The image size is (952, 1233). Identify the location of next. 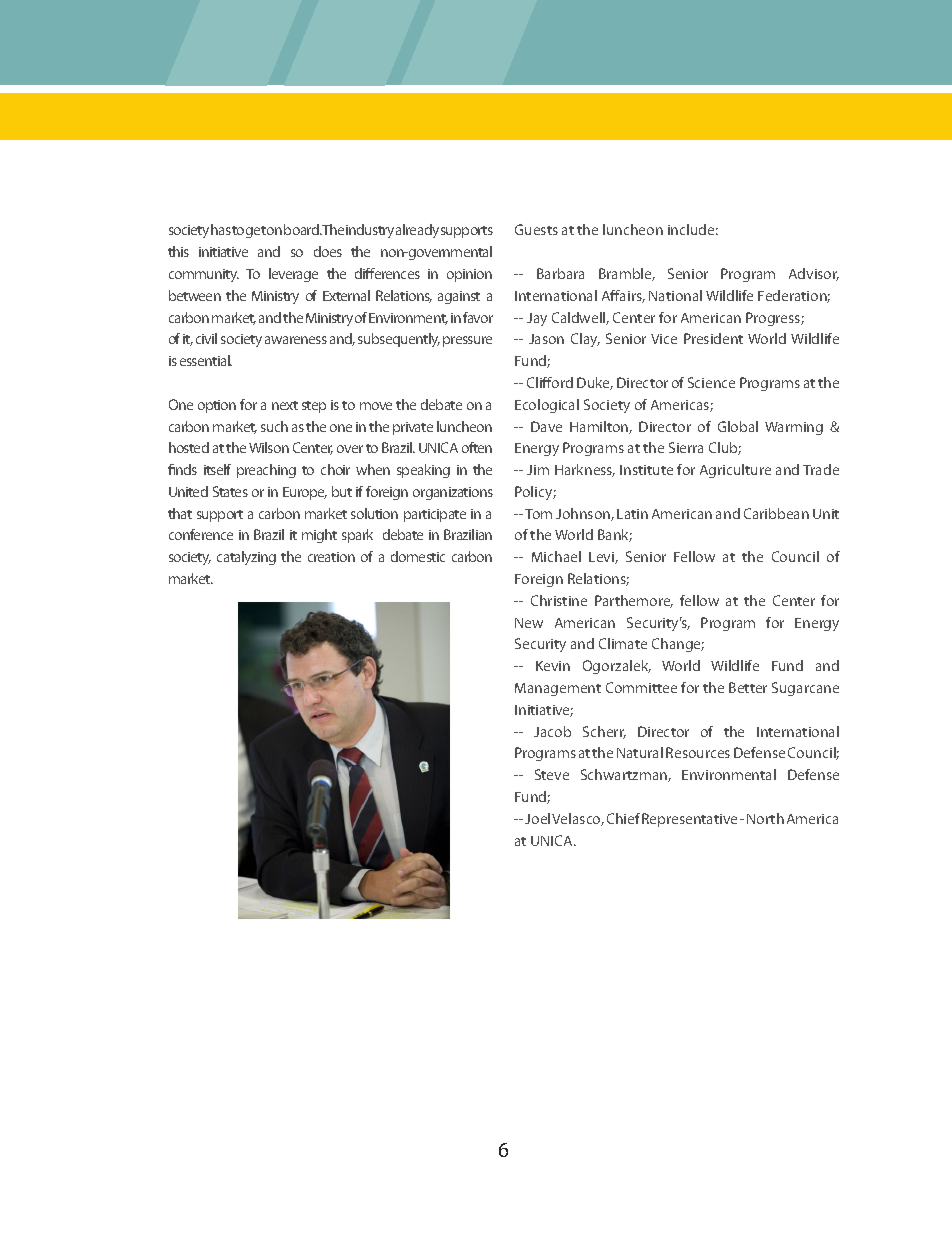
(285, 405).
